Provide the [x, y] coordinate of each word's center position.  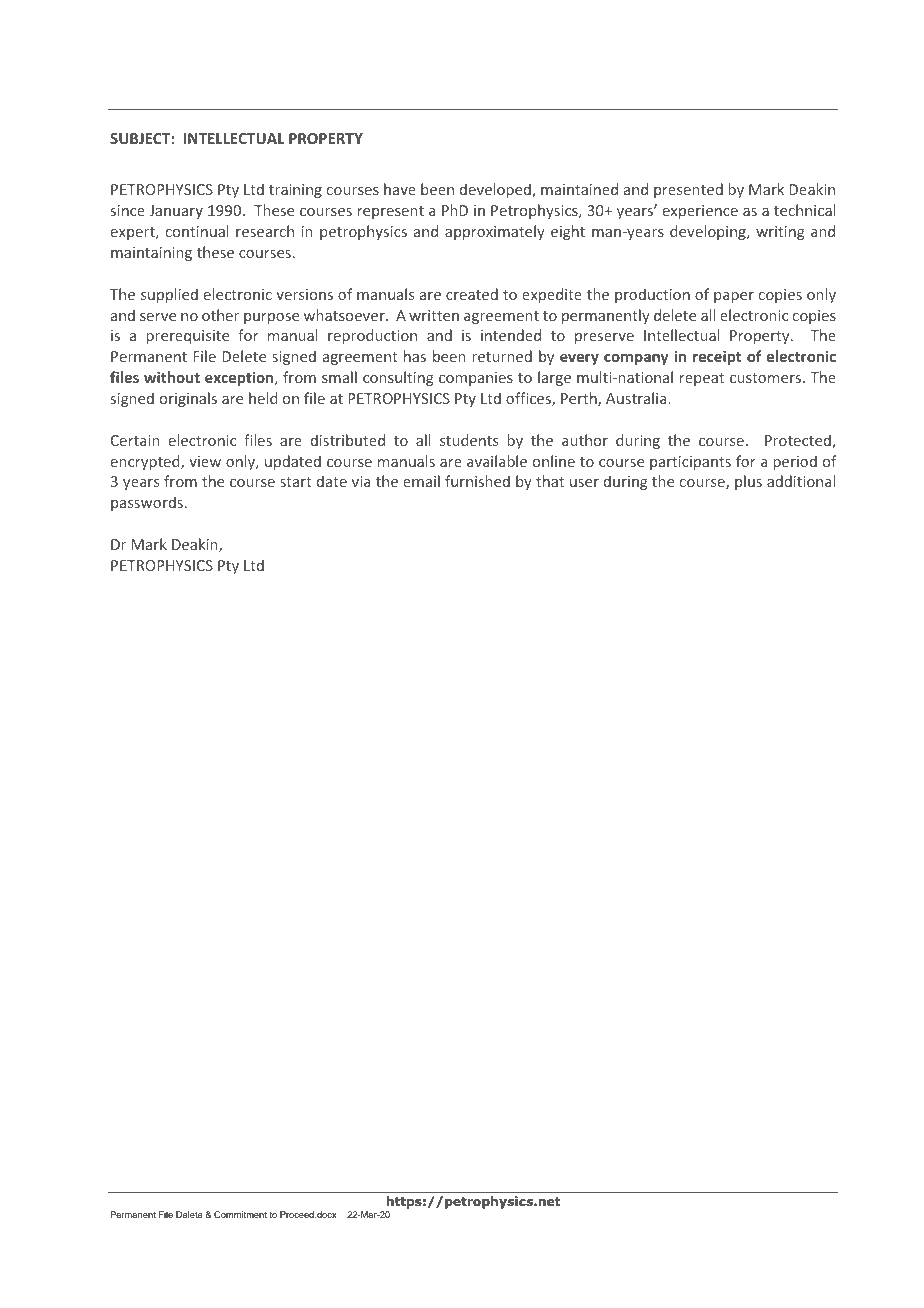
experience [700, 212]
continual [197, 231]
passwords [147, 503]
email [421, 481]
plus [748, 482]
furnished [477, 481]
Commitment [240, 1214]
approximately [495, 232]
